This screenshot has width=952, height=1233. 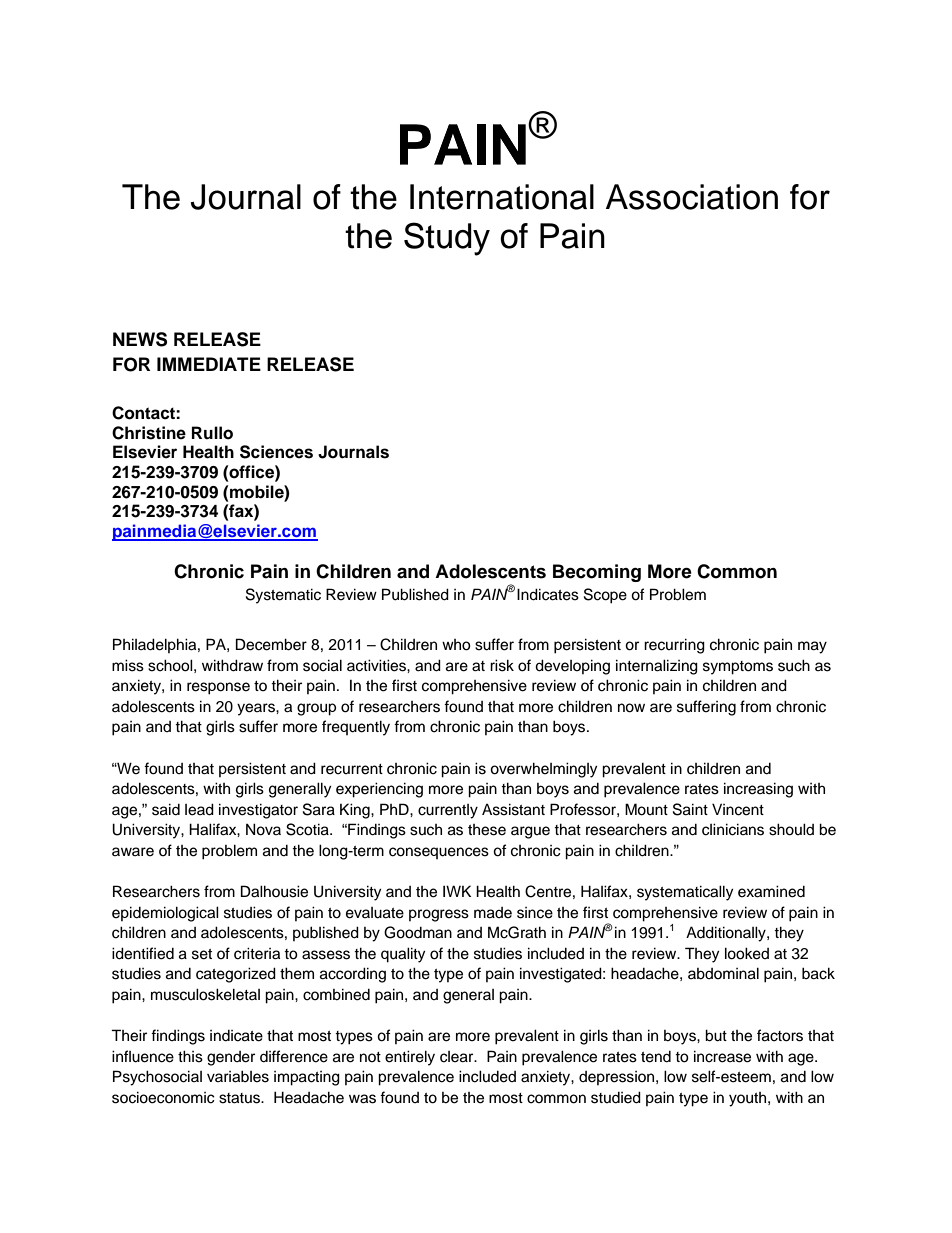 I want to click on NEWS, so click(x=140, y=339).
